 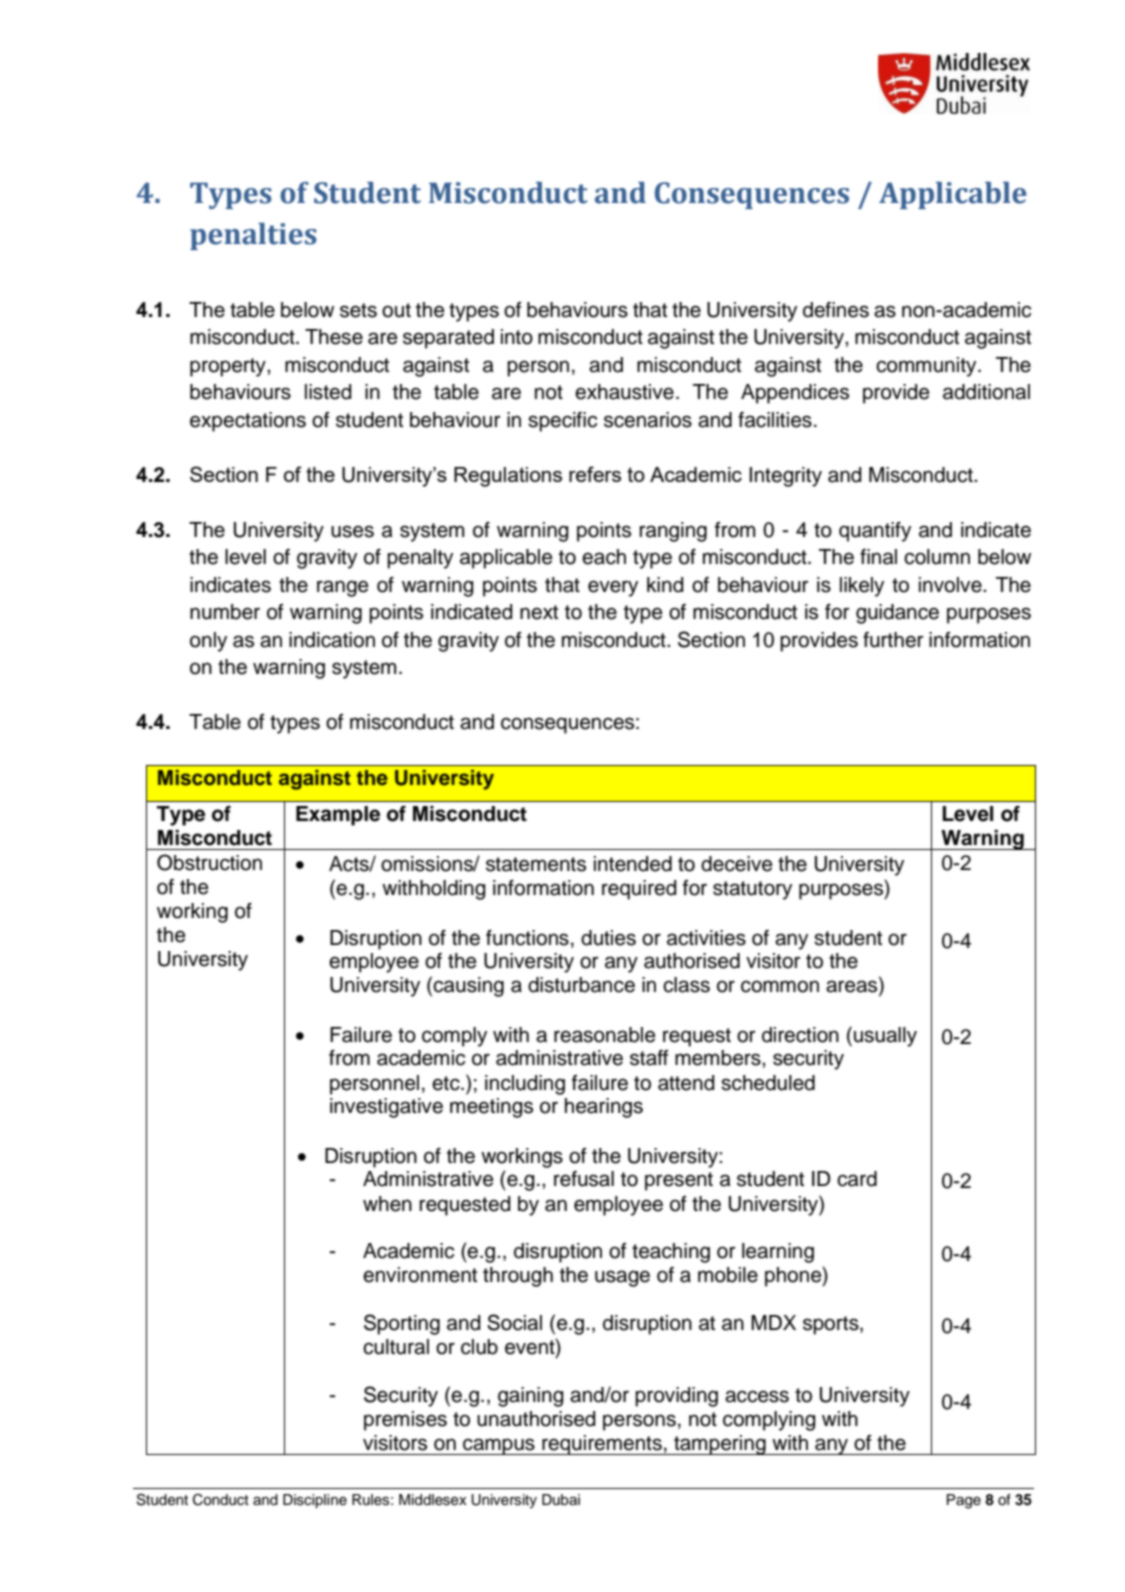 I want to click on further, so click(x=893, y=640).
